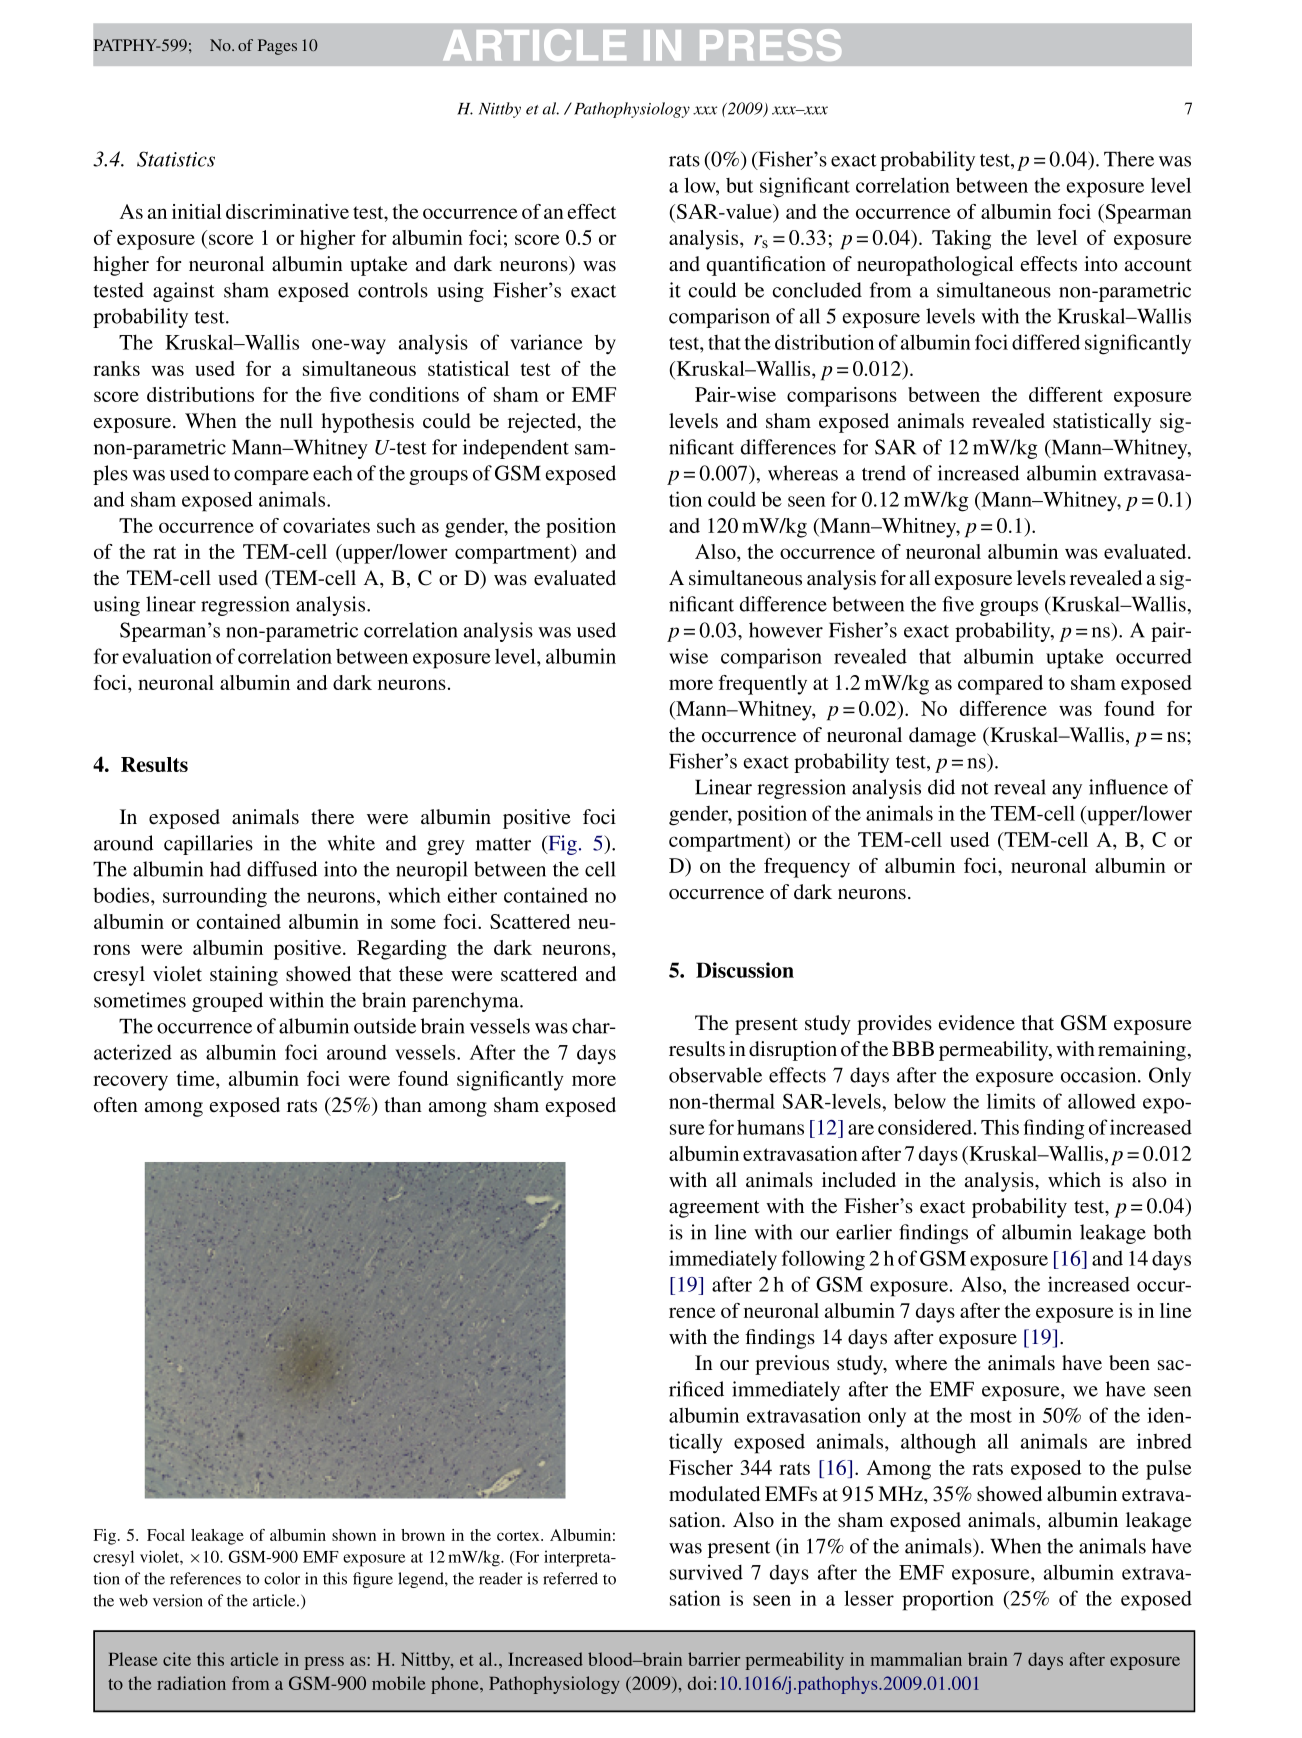 The image size is (1302, 1738). What do you see at coordinates (786, 630) in the document?
I see `however` at bounding box center [786, 630].
